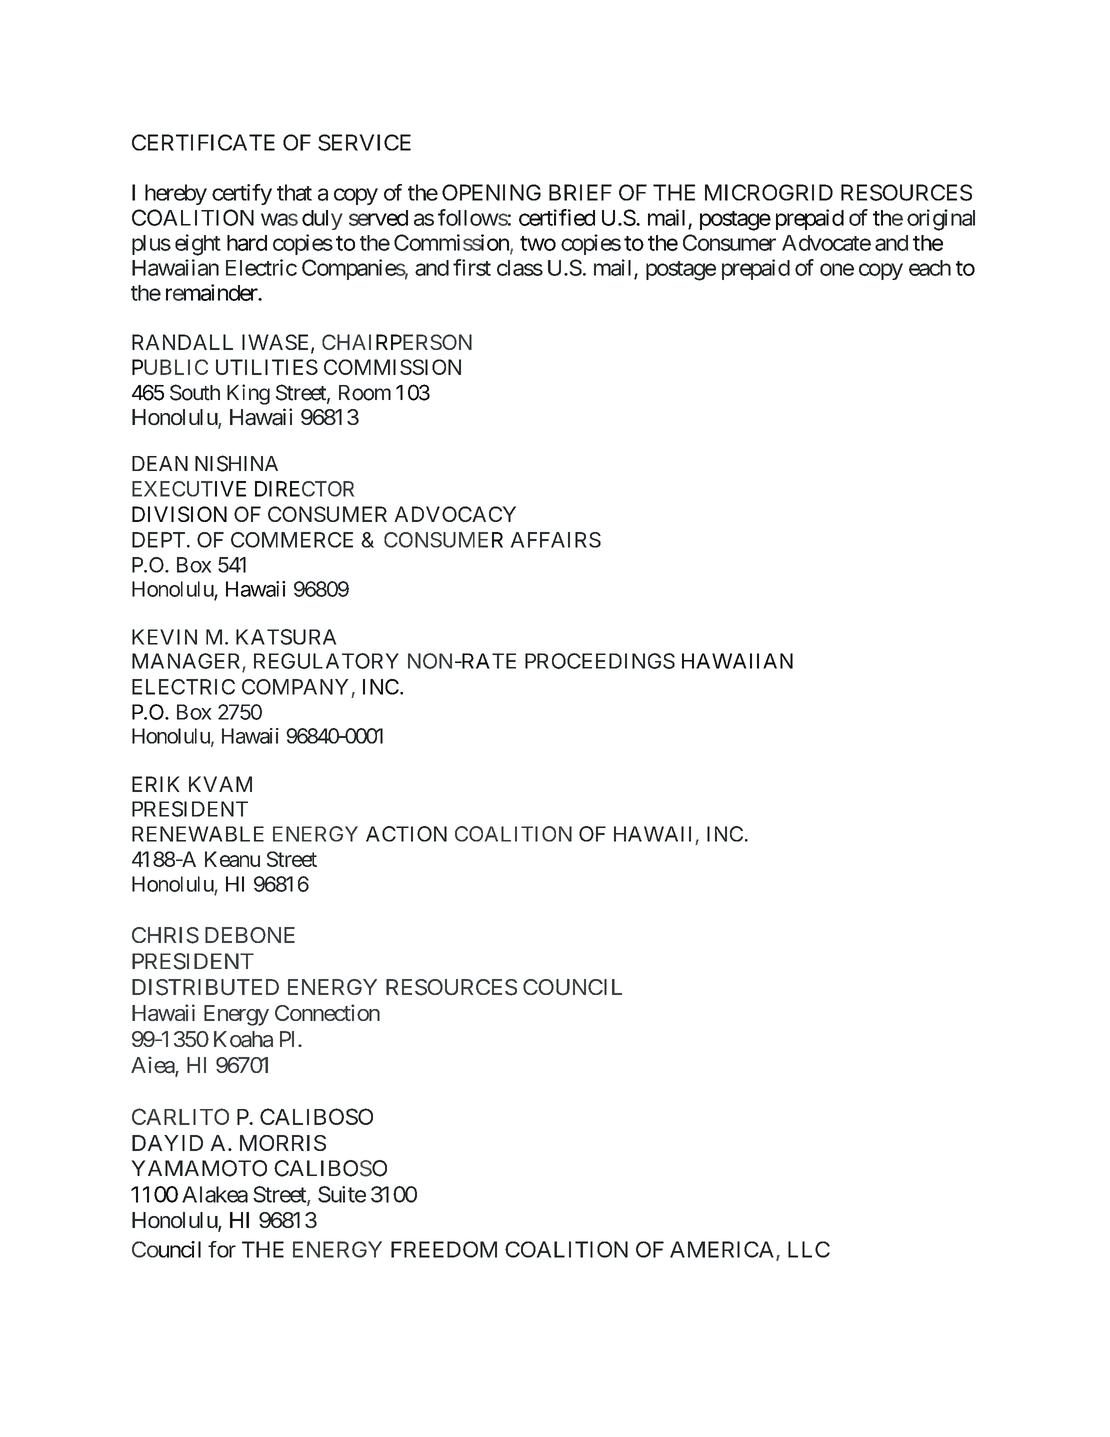  What do you see at coordinates (242, 194) in the image?
I see `certify` at bounding box center [242, 194].
